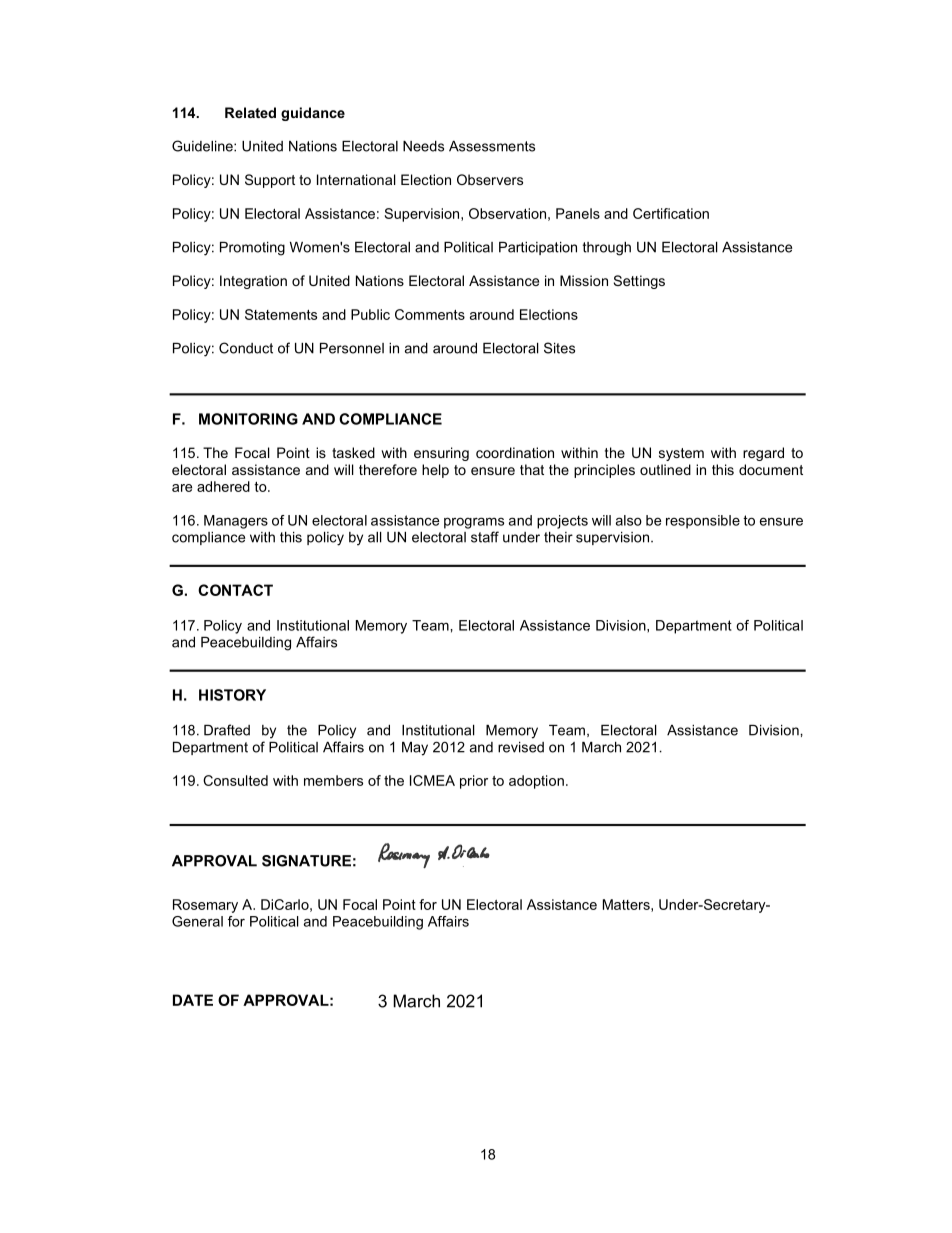 The image size is (952, 1233). What do you see at coordinates (639, 282) in the page?
I see `Settings` at bounding box center [639, 282].
